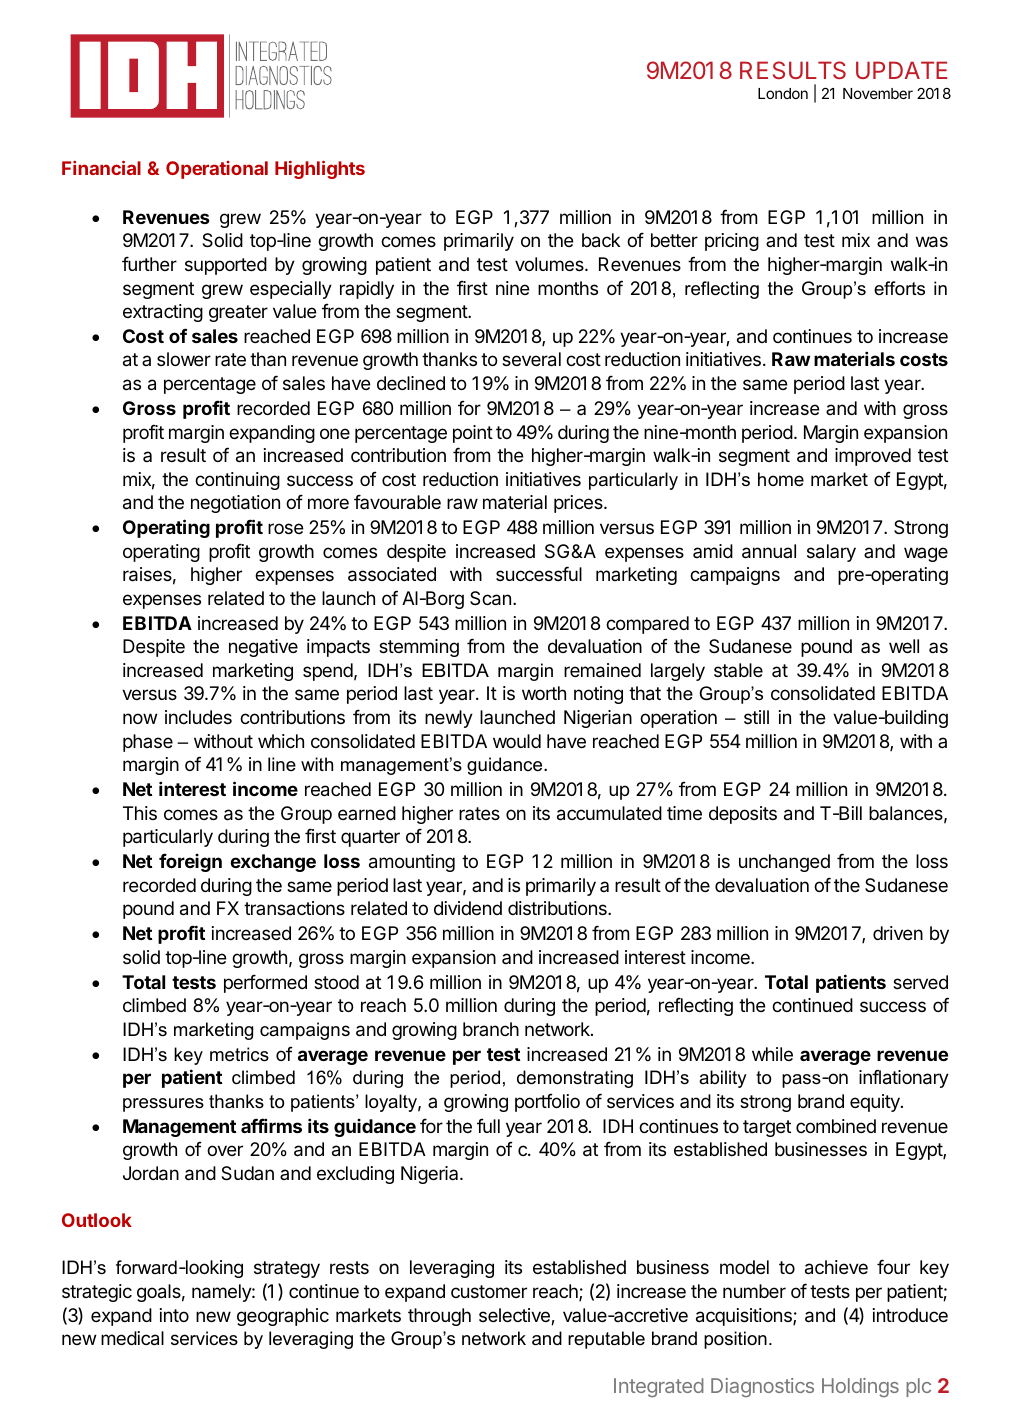 The height and width of the image is (1427, 1009). I want to click on still, so click(756, 717).
